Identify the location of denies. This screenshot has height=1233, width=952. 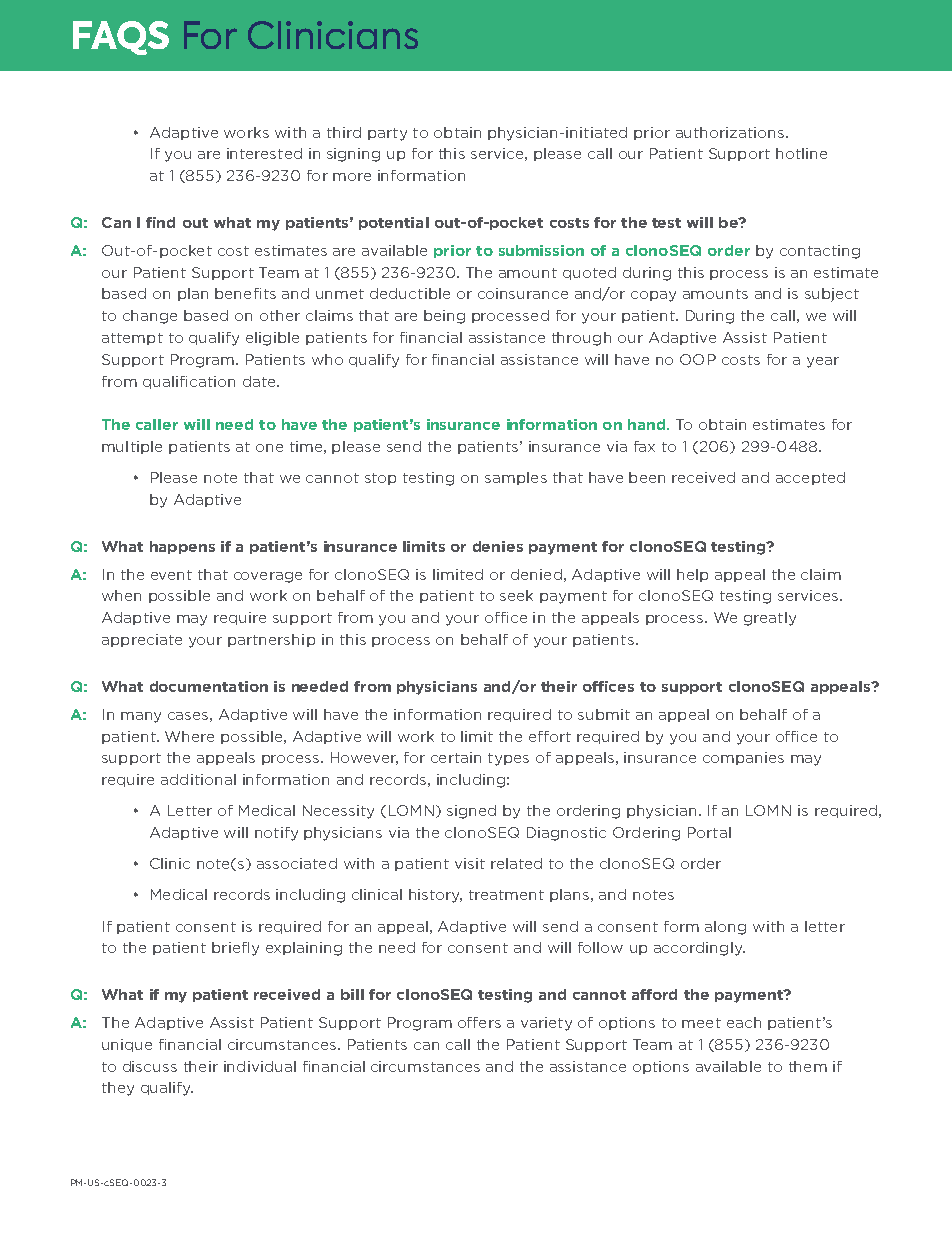
(498, 546).
